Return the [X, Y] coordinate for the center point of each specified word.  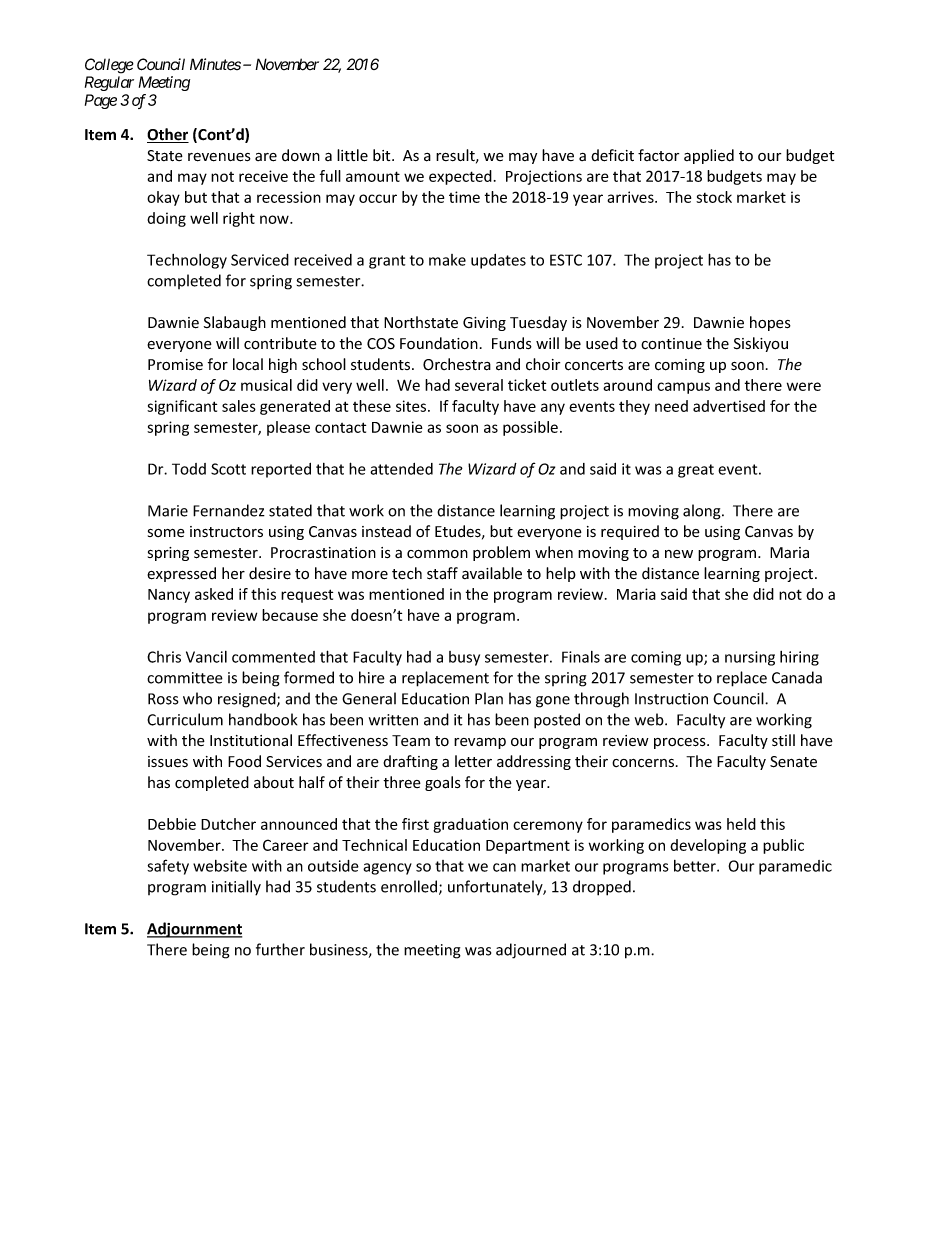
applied [709, 156]
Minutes [215, 64]
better [696, 866]
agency [387, 869]
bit [383, 155]
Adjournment [194, 930]
